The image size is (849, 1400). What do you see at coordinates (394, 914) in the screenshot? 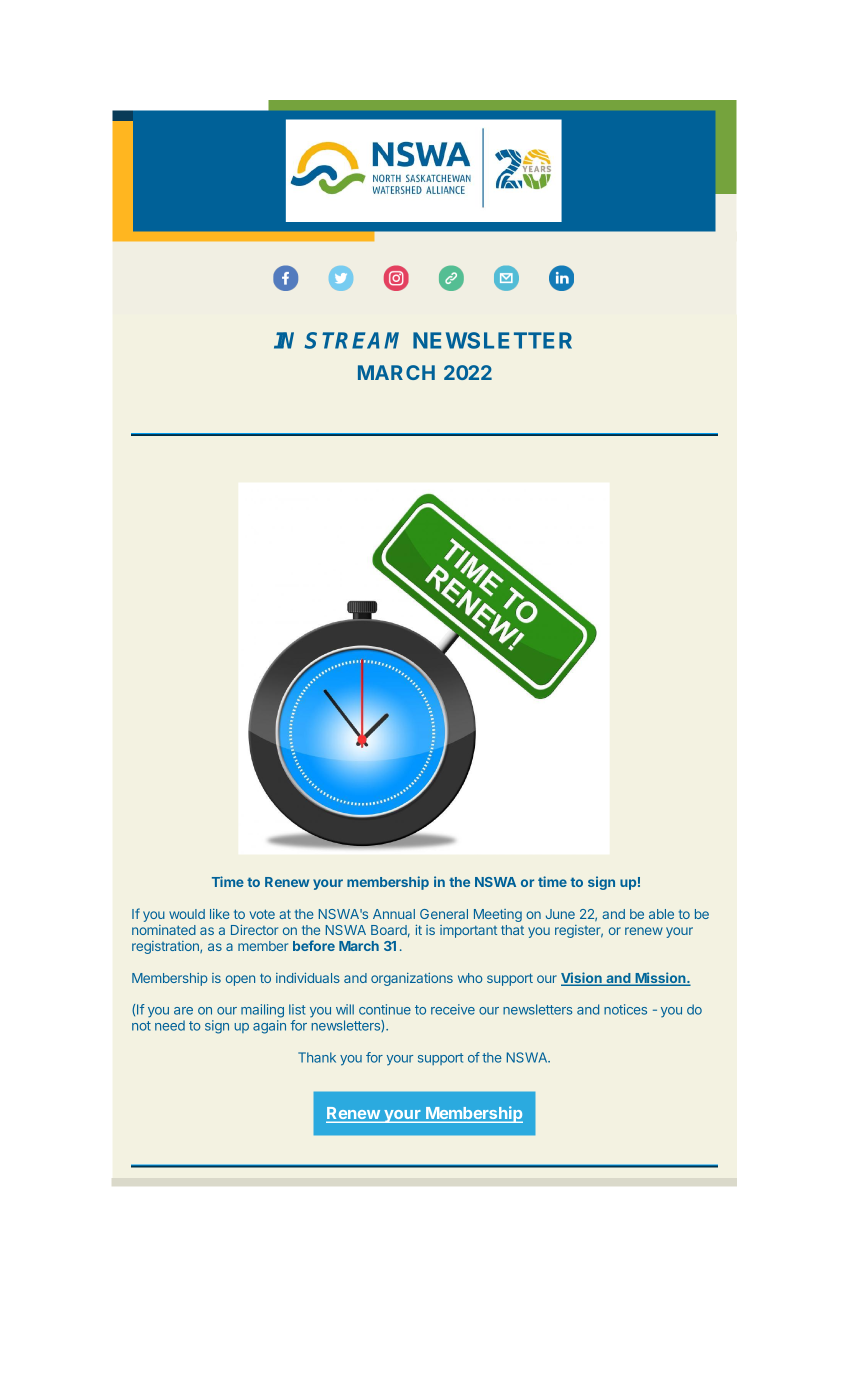
I see `Annual` at bounding box center [394, 914].
